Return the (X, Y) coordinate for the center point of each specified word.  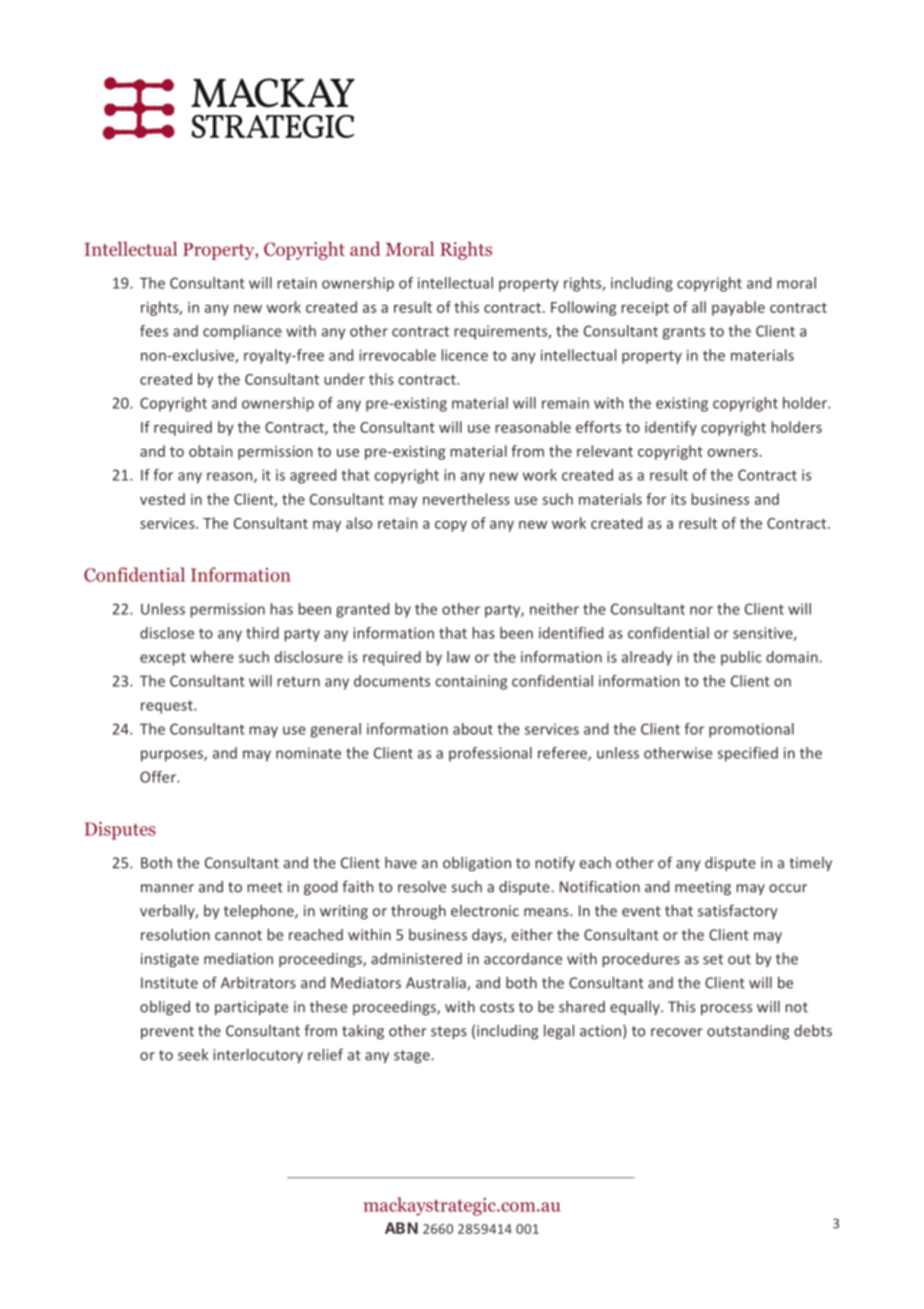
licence (464, 355)
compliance (242, 332)
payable (738, 308)
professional (490, 754)
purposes (173, 756)
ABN (401, 1228)
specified (747, 754)
